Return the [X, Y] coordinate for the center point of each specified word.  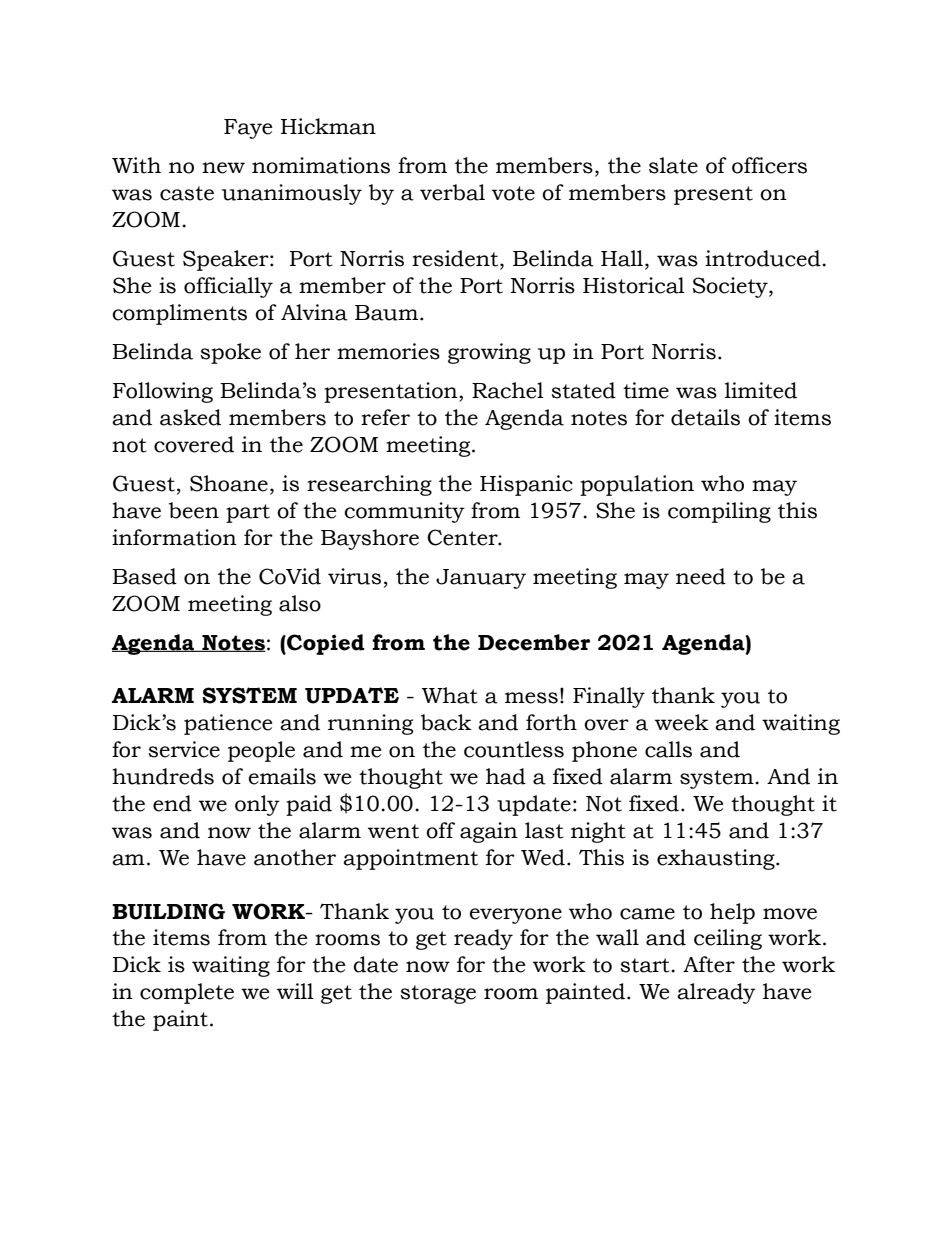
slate [673, 165]
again [489, 832]
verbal [452, 192]
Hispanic [526, 485]
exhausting [717, 859]
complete [187, 993]
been [194, 510]
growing [489, 353]
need [701, 576]
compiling [719, 512]
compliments [179, 314]
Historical [634, 285]
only [257, 805]
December [534, 642]
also [300, 603]
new [223, 168]
